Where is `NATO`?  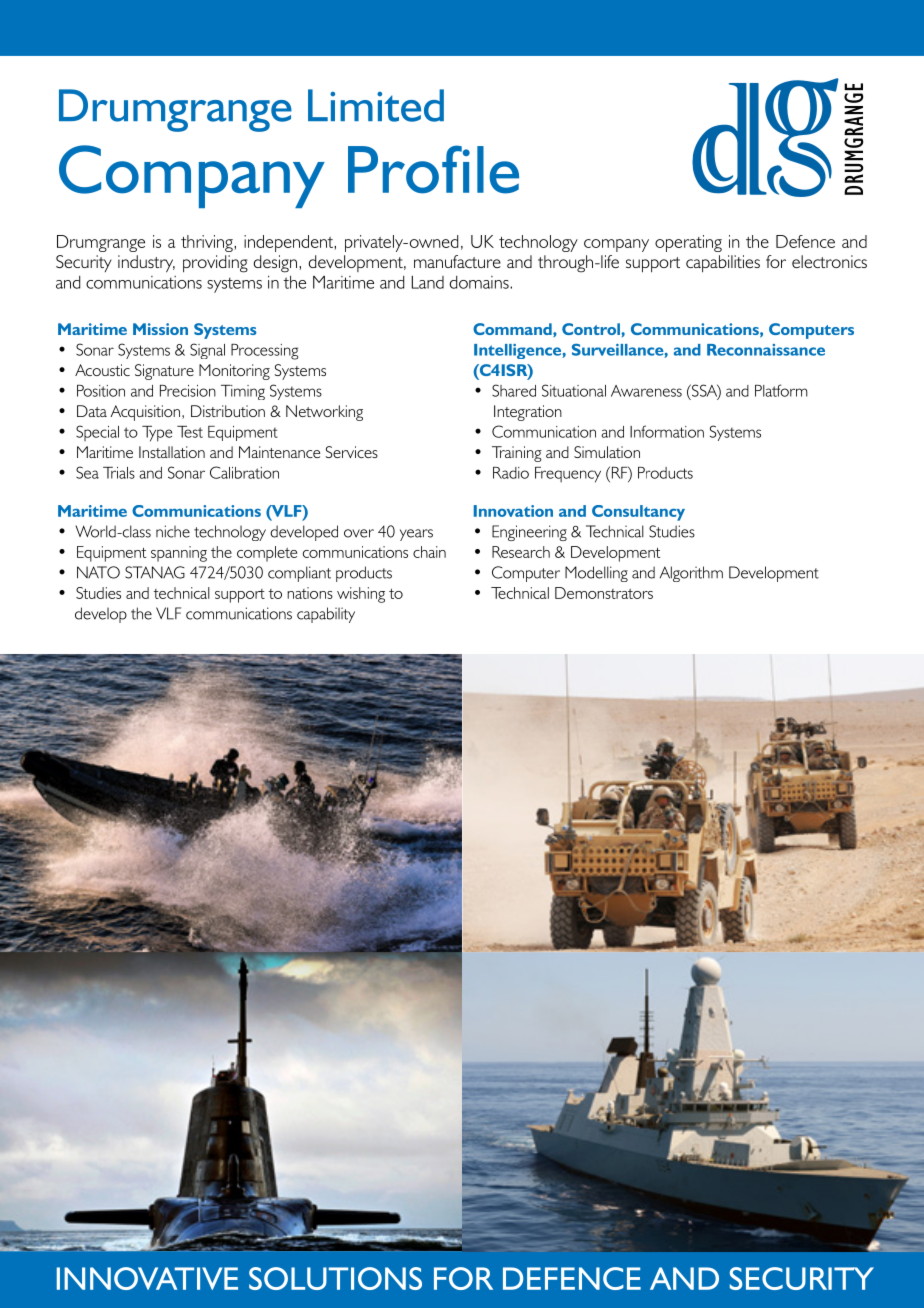 NATO is located at coordinates (98, 572).
